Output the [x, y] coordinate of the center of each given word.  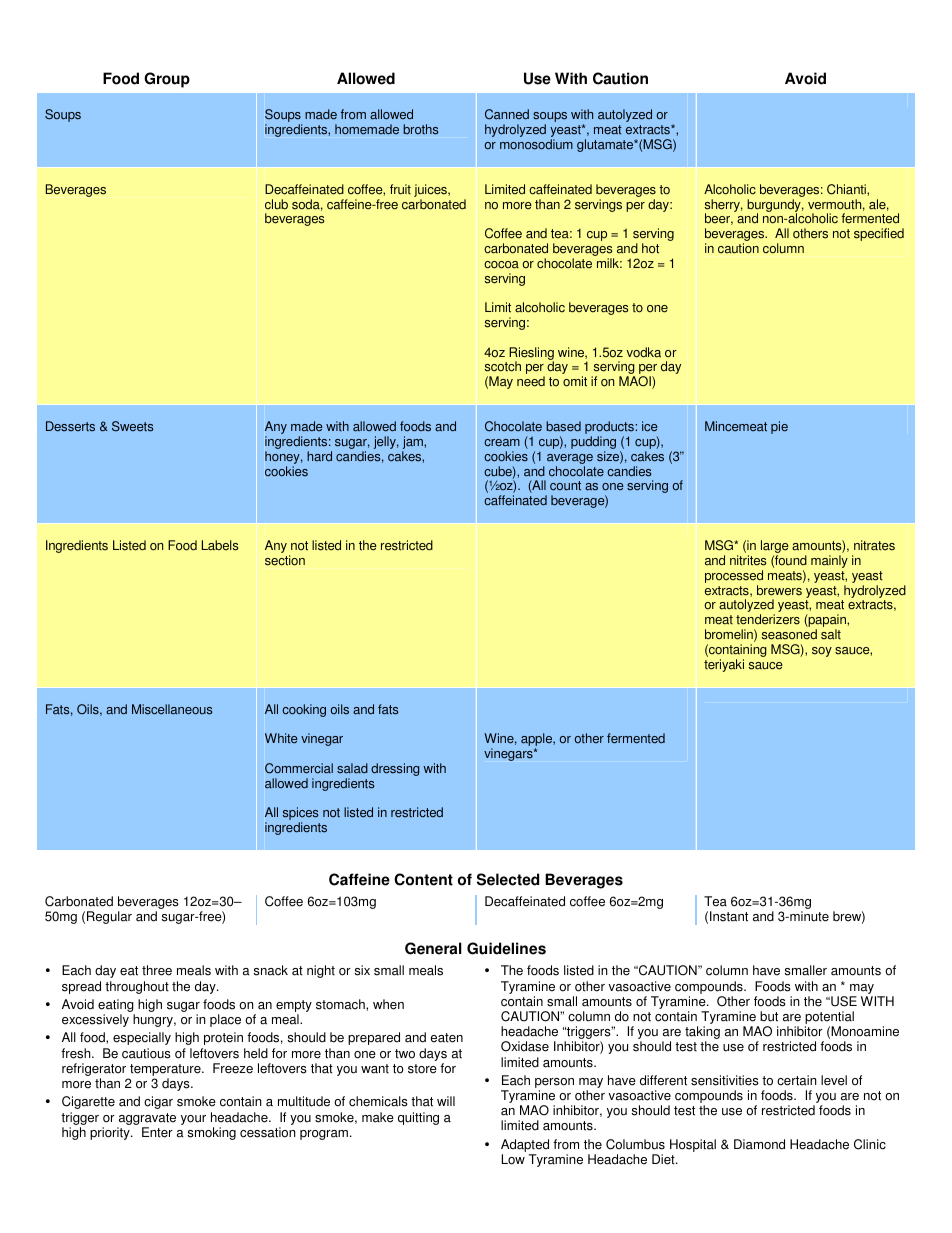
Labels [220, 545]
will [446, 1101]
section [285, 560]
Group [167, 80]
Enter [157, 1132]
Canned [507, 114]
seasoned [789, 634]
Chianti [847, 189]
